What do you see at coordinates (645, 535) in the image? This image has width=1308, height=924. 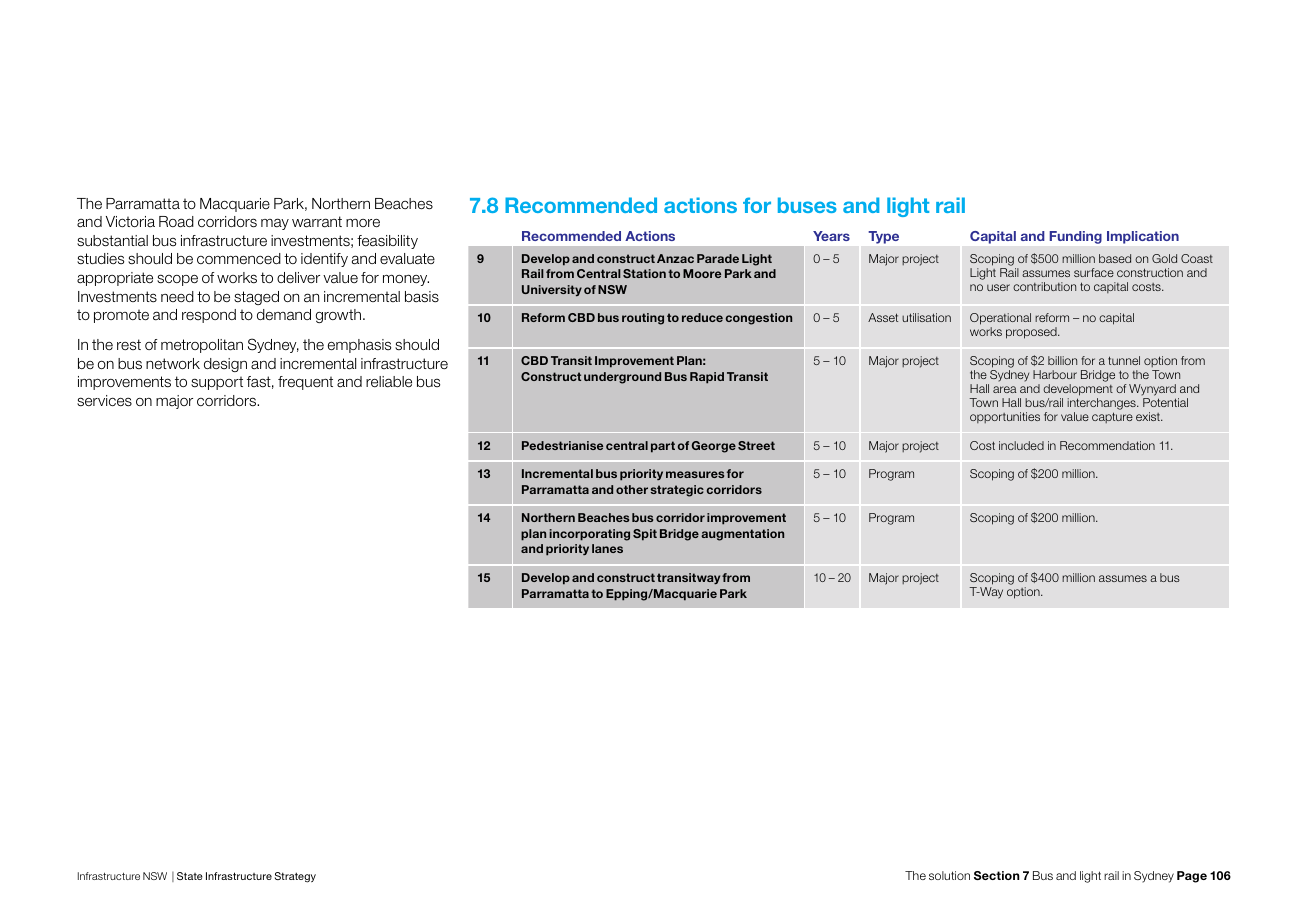 I see `Spit` at bounding box center [645, 535].
